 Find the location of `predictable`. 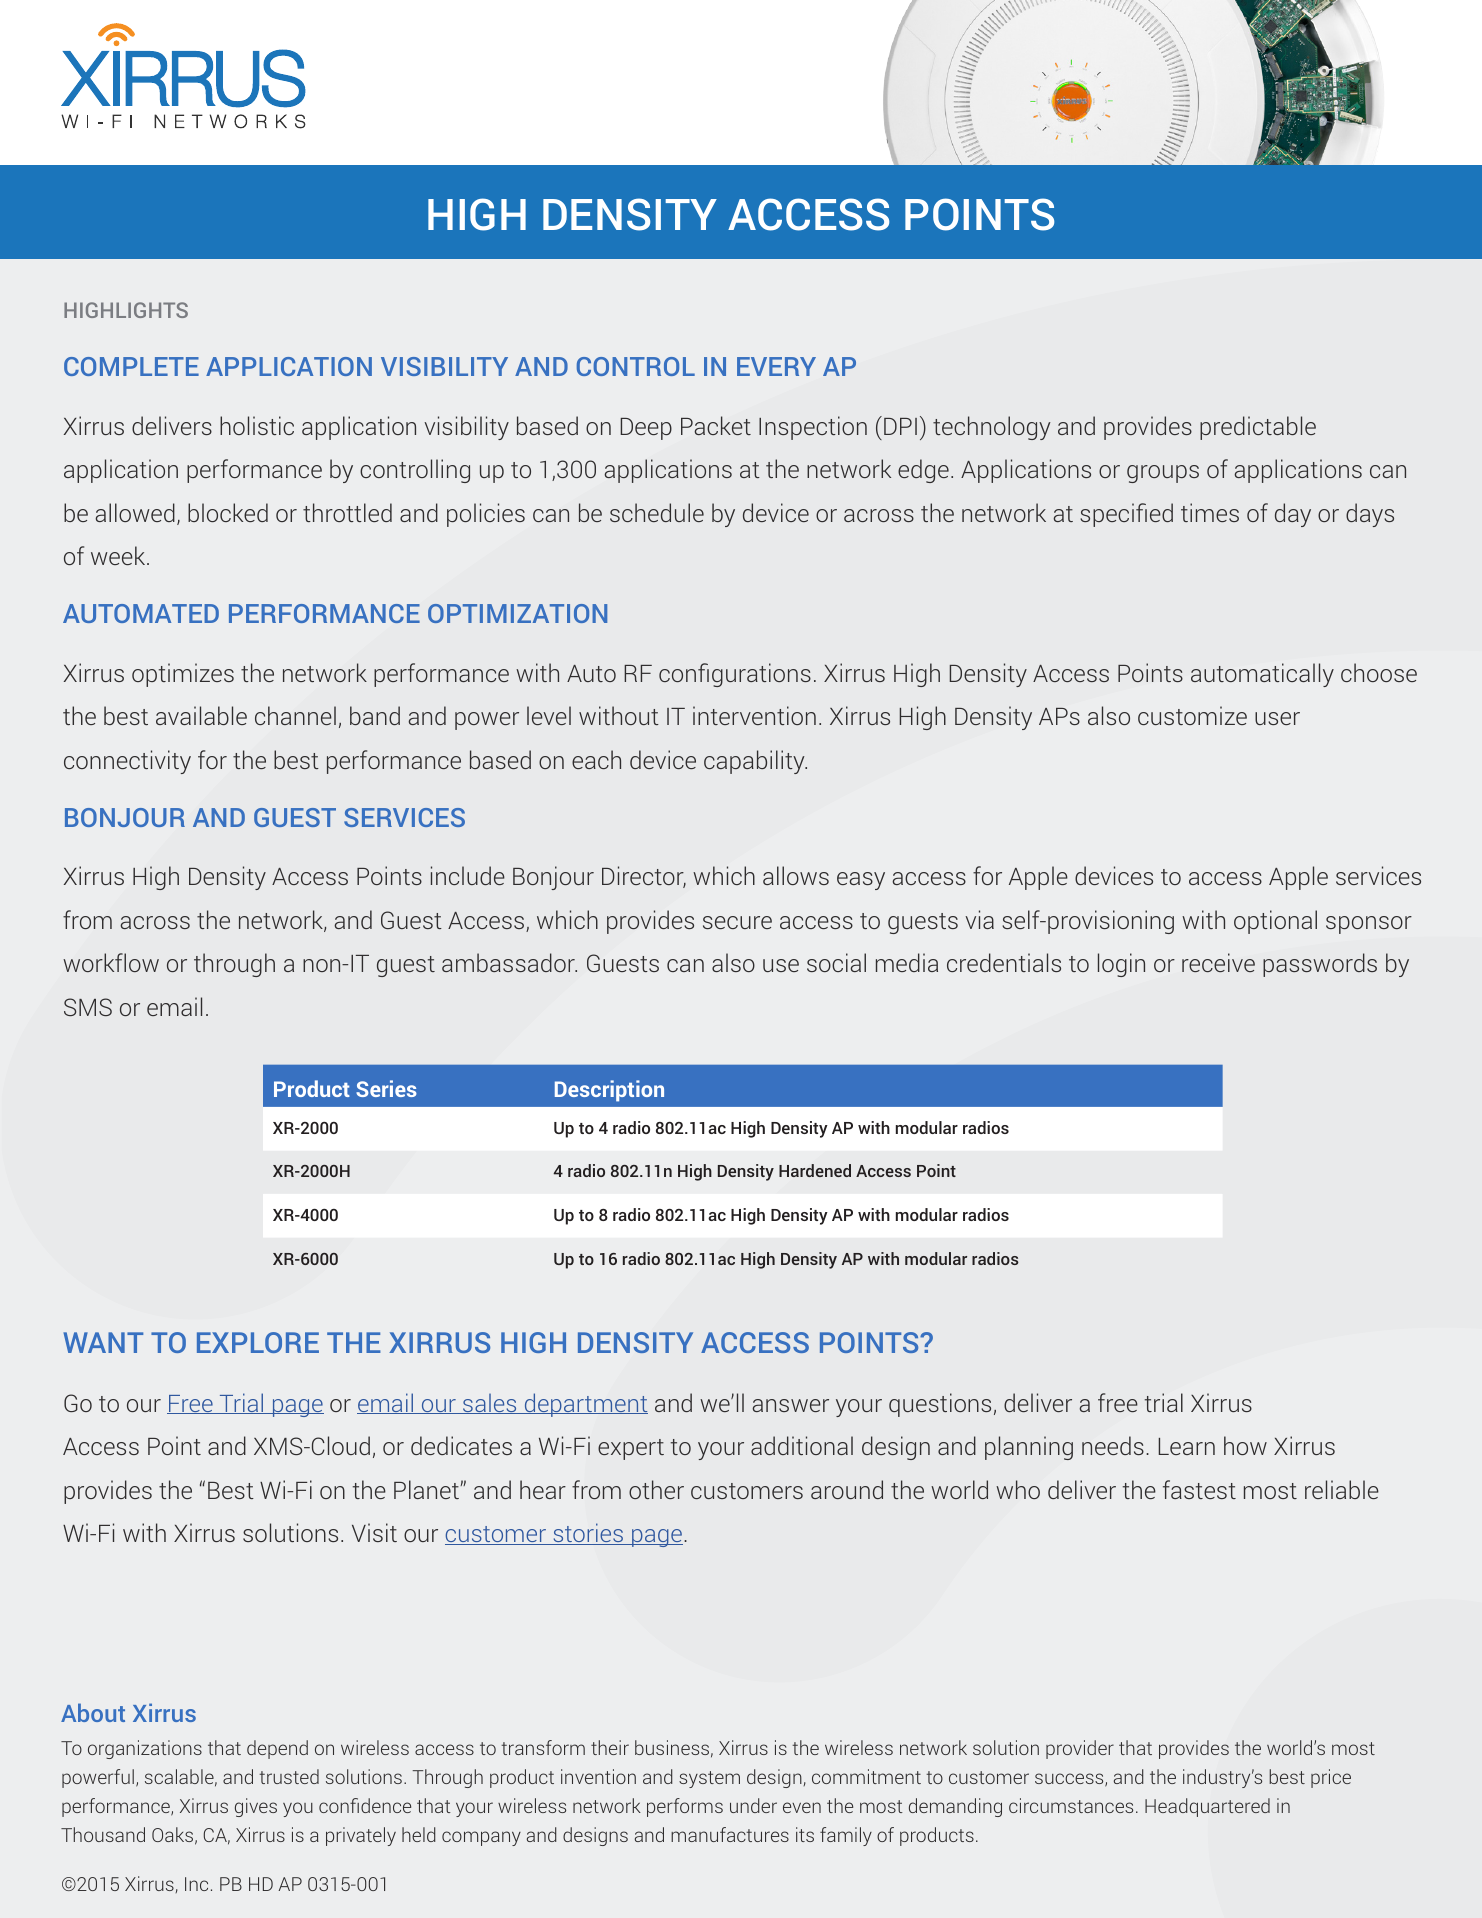

predictable is located at coordinates (1258, 428).
